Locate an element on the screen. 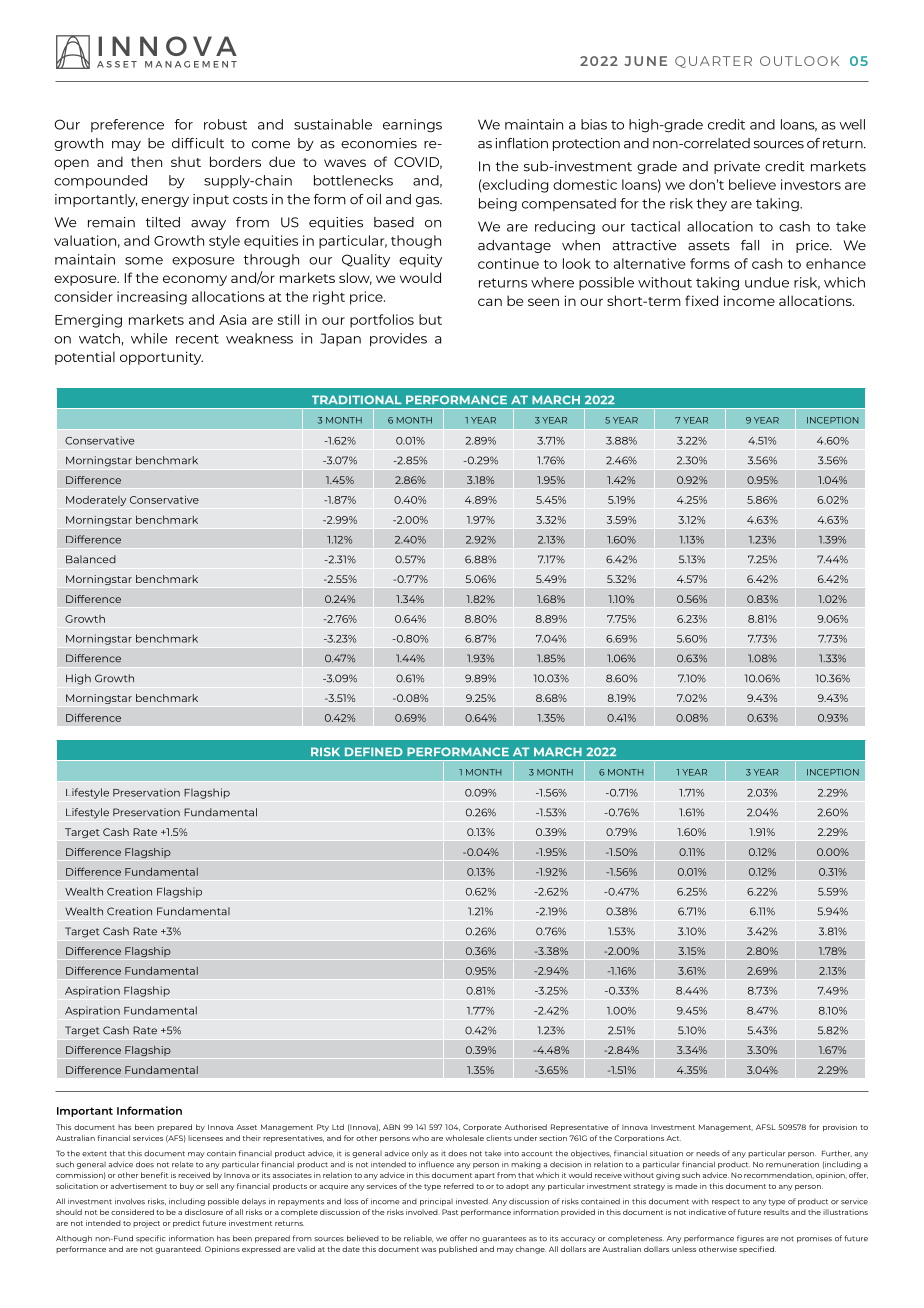 Image resolution: width=924 pixels, height=1308 pixels. private is located at coordinates (737, 167).
